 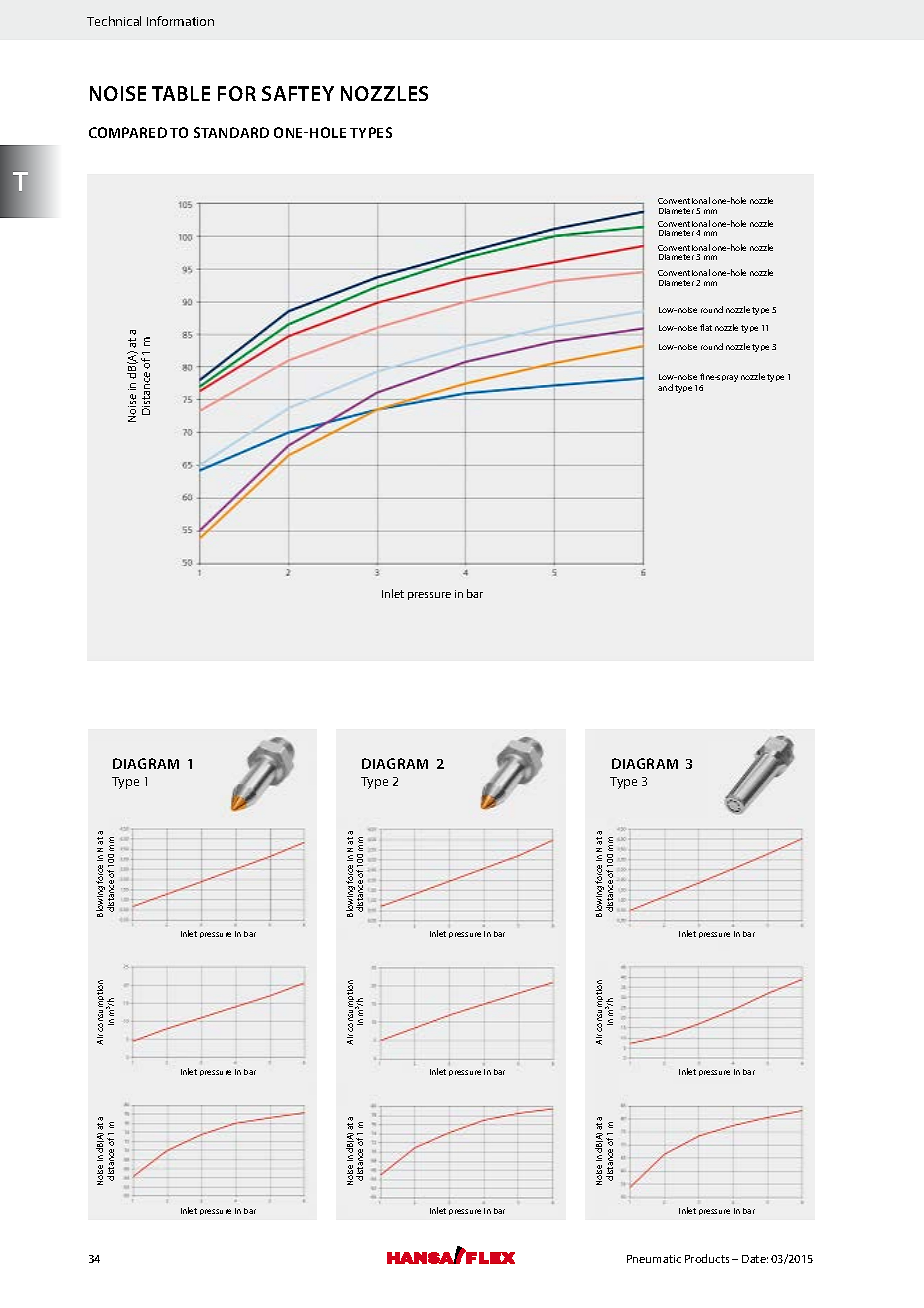 I want to click on flat, so click(x=706, y=327).
